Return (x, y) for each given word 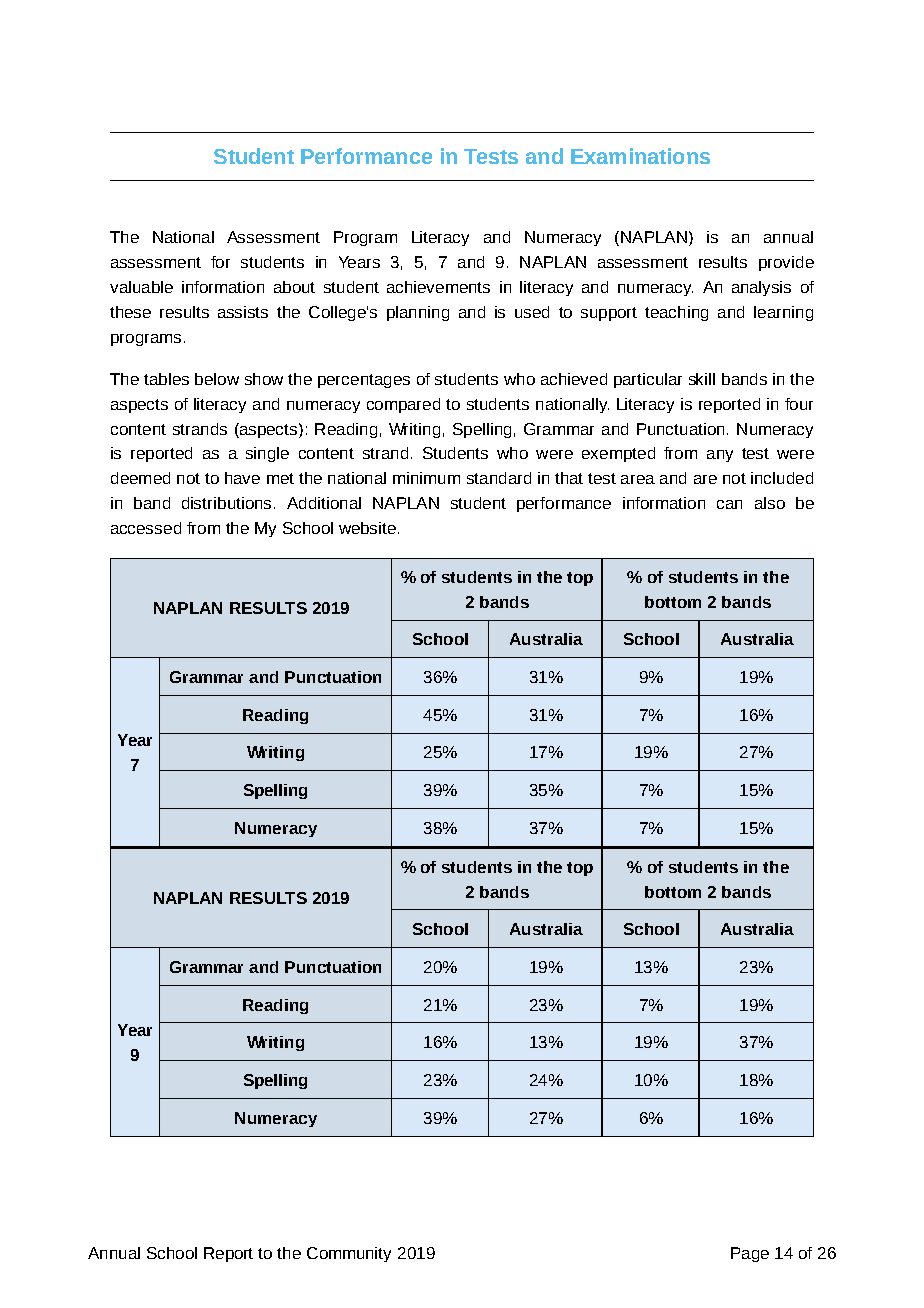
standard (499, 478)
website (367, 528)
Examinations (640, 156)
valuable (141, 287)
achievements (438, 287)
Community (349, 1254)
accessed (146, 528)
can (729, 504)
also (770, 503)
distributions (226, 503)
